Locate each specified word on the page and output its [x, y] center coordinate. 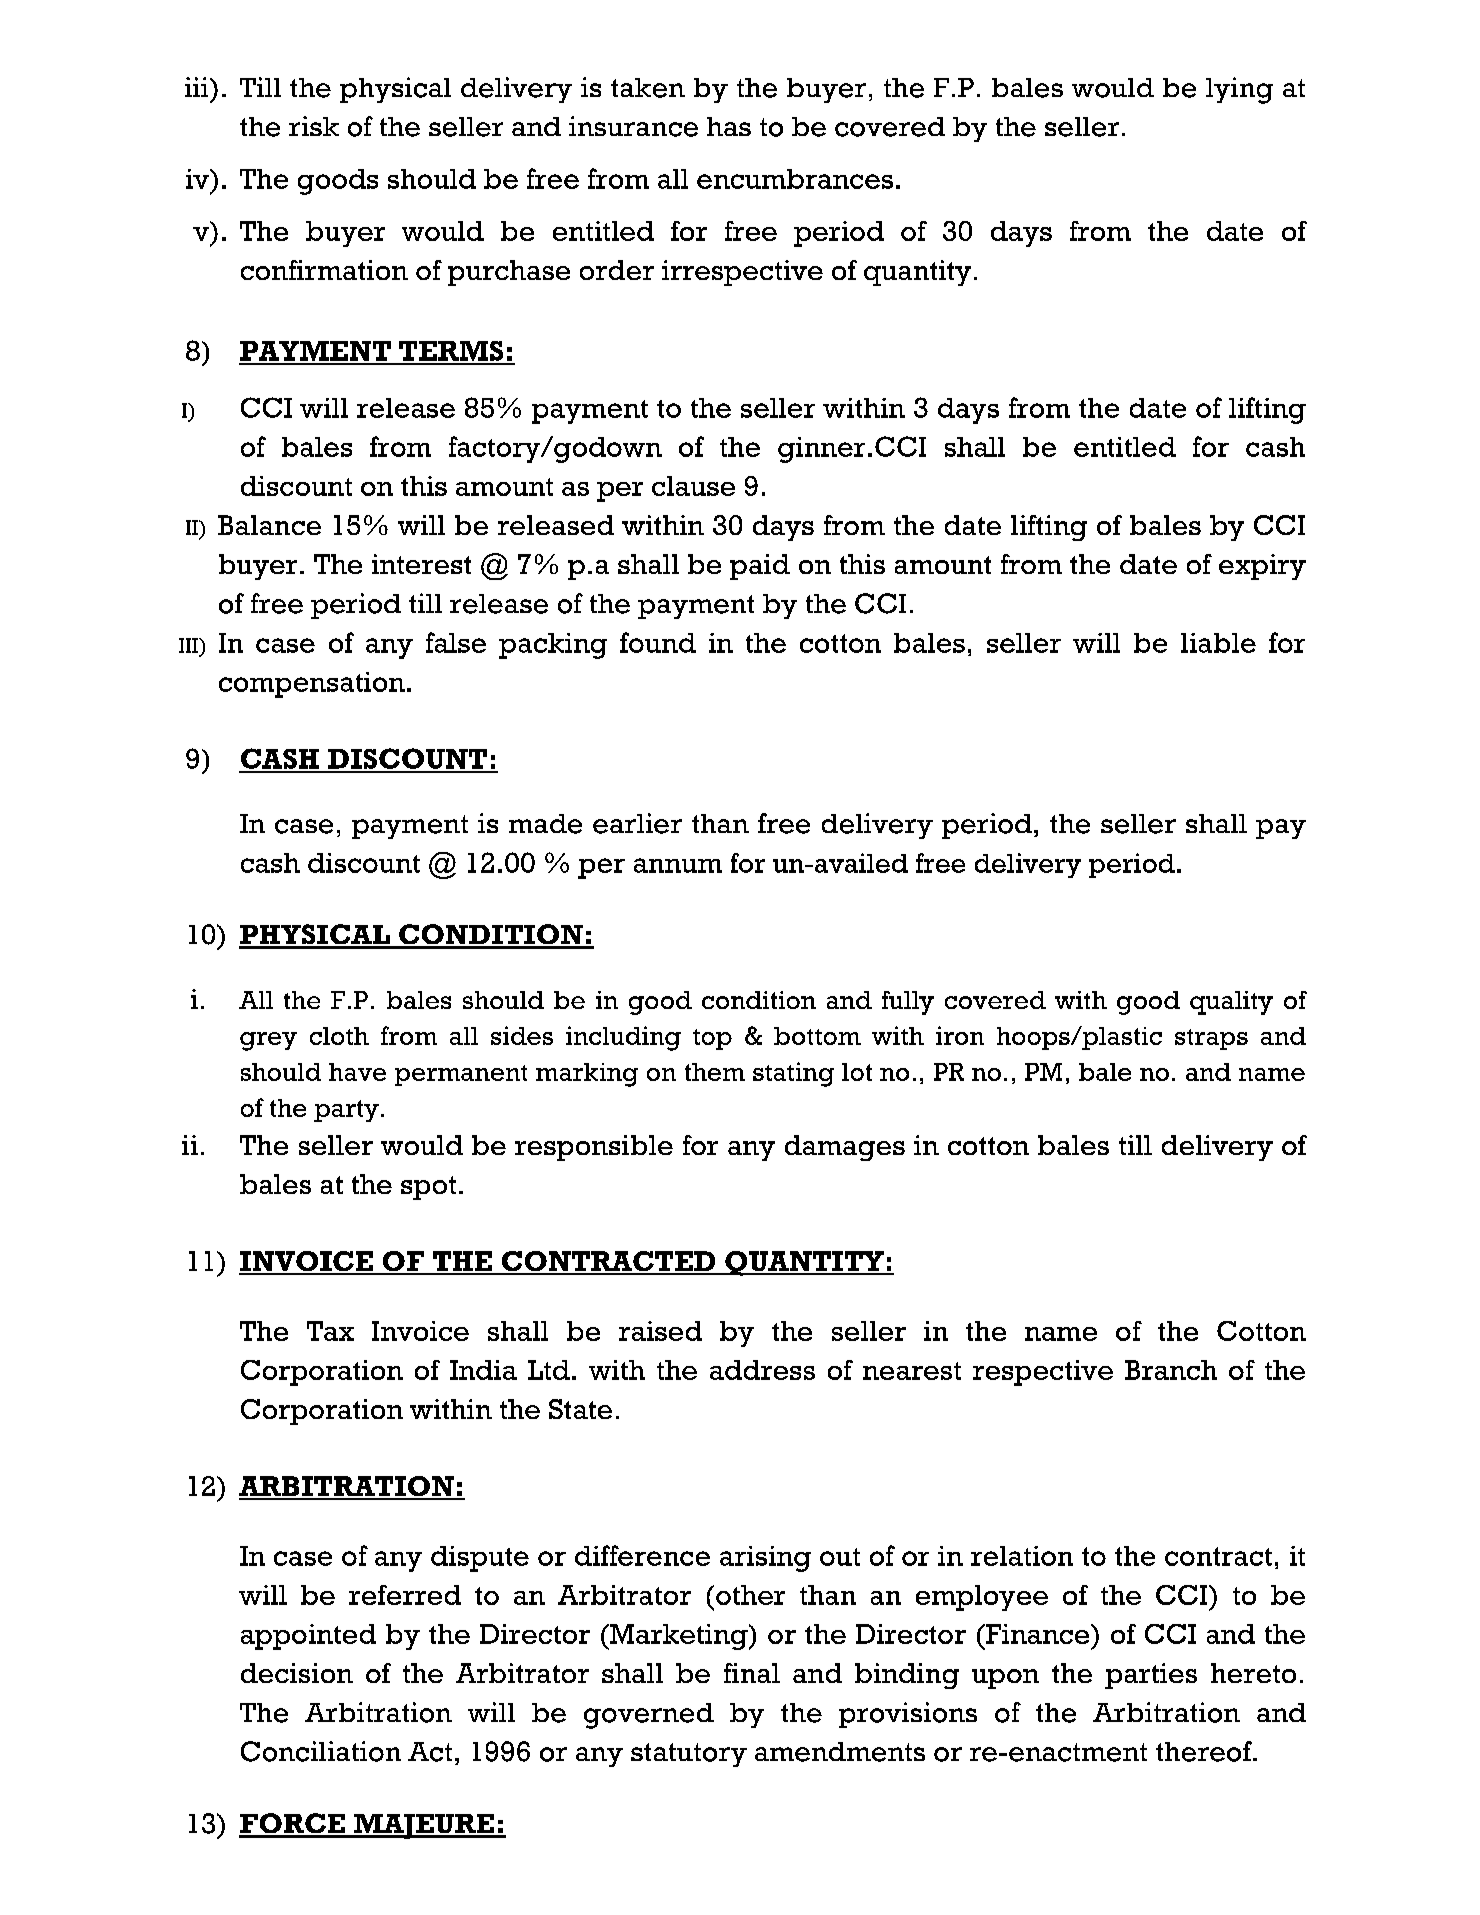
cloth [339, 1036]
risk [314, 126]
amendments [840, 1752]
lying [1239, 90]
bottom [817, 1036]
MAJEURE [424, 1826]
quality [1231, 1003]
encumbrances [795, 179]
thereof [1205, 1751]
